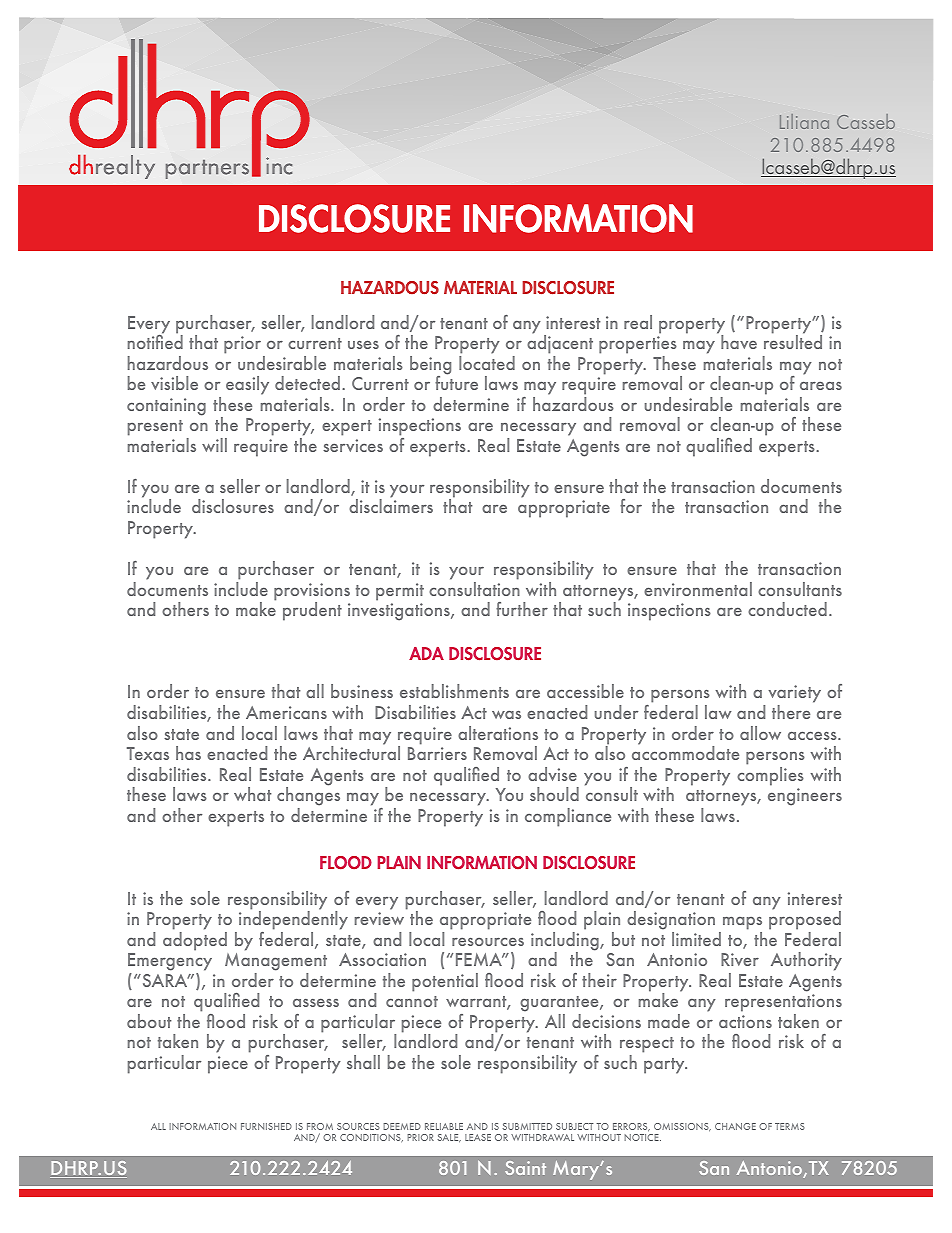  What do you see at coordinates (391, 505) in the screenshot?
I see `disclaimers` at bounding box center [391, 505].
